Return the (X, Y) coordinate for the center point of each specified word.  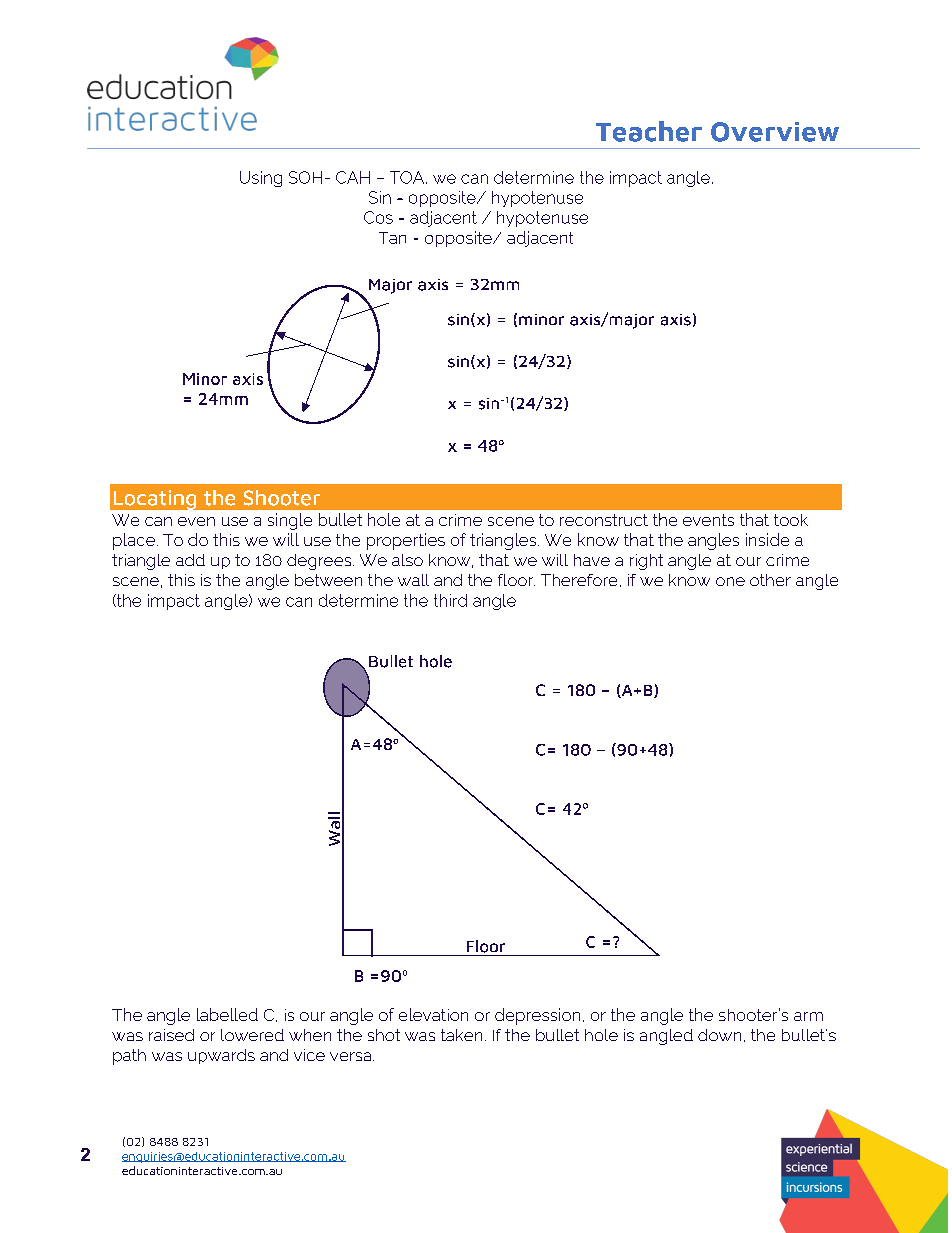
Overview (775, 132)
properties (406, 541)
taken (461, 1035)
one (730, 581)
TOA (408, 177)
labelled (227, 1014)
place (134, 541)
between (328, 580)
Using (261, 179)
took (791, 520)
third (450, 600)
